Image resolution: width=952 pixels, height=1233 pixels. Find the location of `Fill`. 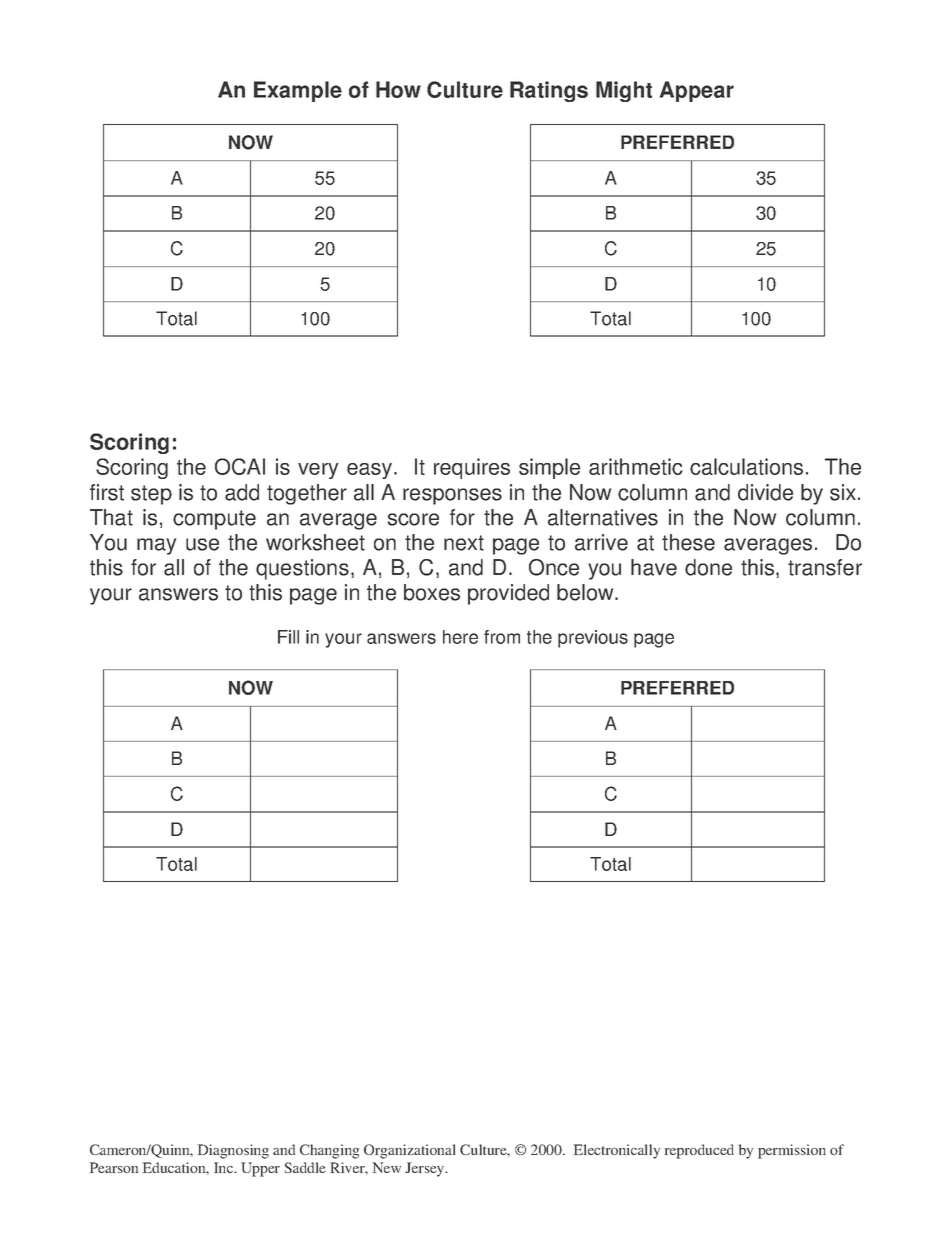

Fill is located at coordinates (288, 637).
